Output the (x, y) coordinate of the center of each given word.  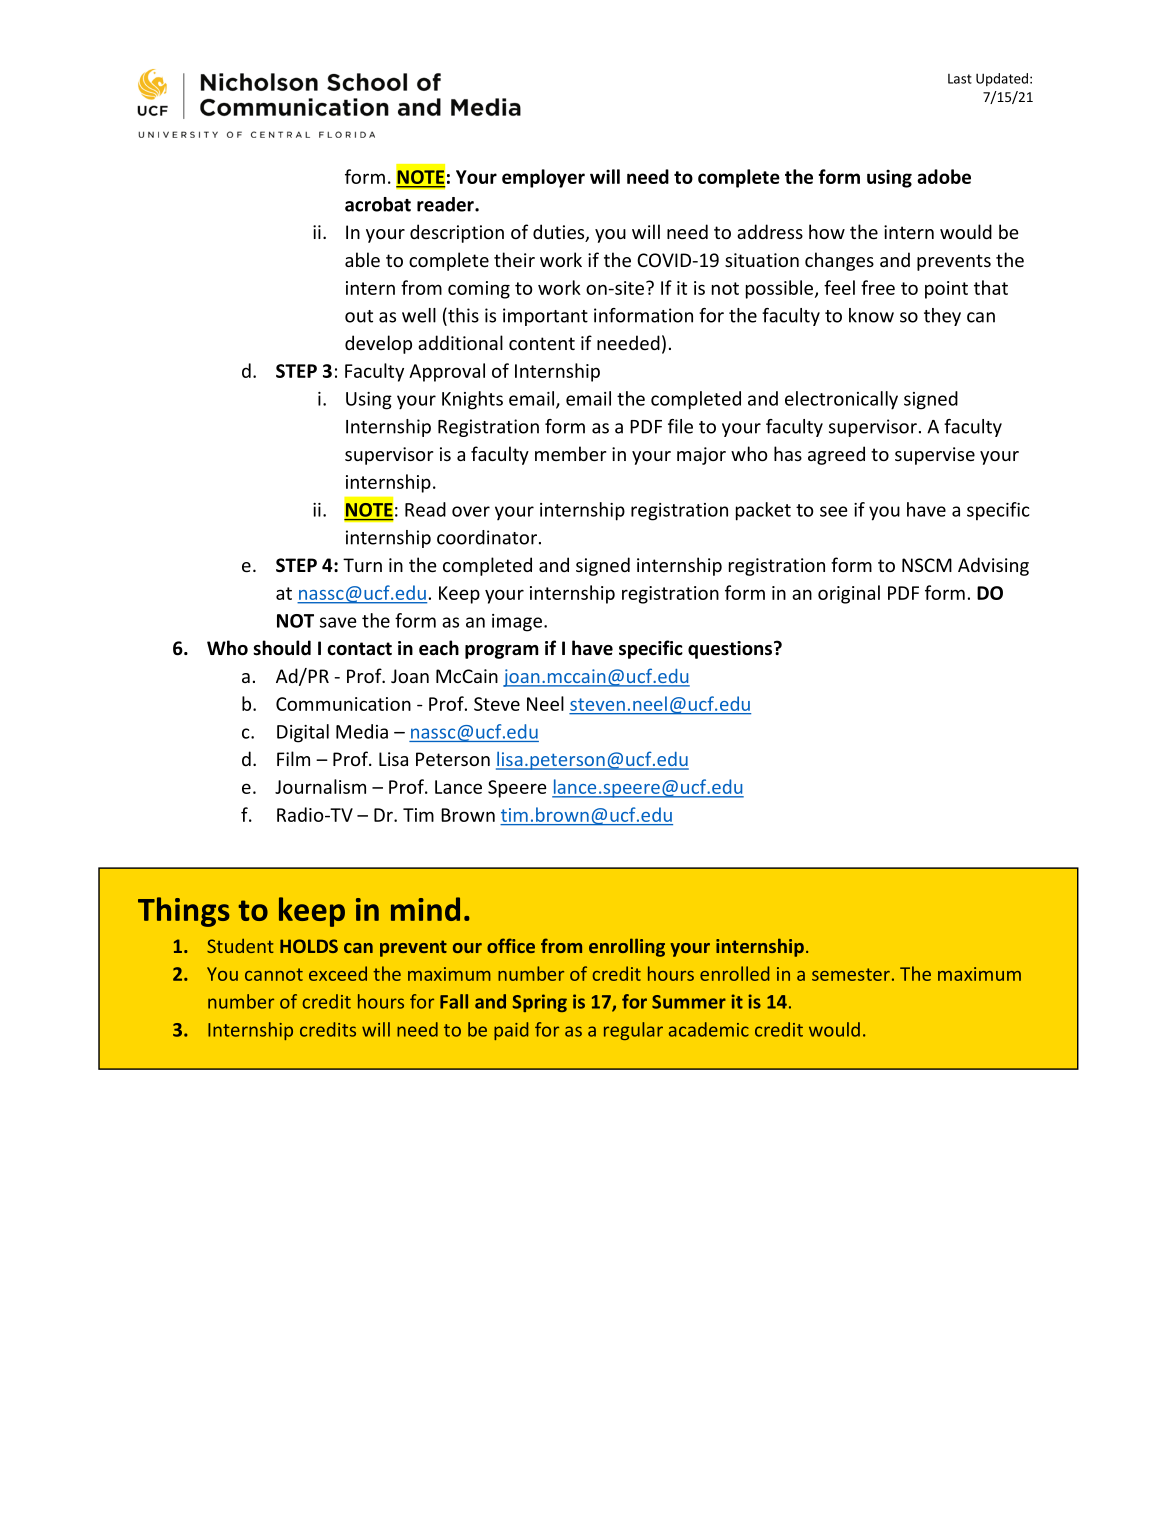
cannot (274, 974)
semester (851, 974)
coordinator (487, 537)
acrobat (378, 204)
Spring (539, 1003)
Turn (362, 565)
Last (960, 79)
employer (543, 178)
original (849, 594)
